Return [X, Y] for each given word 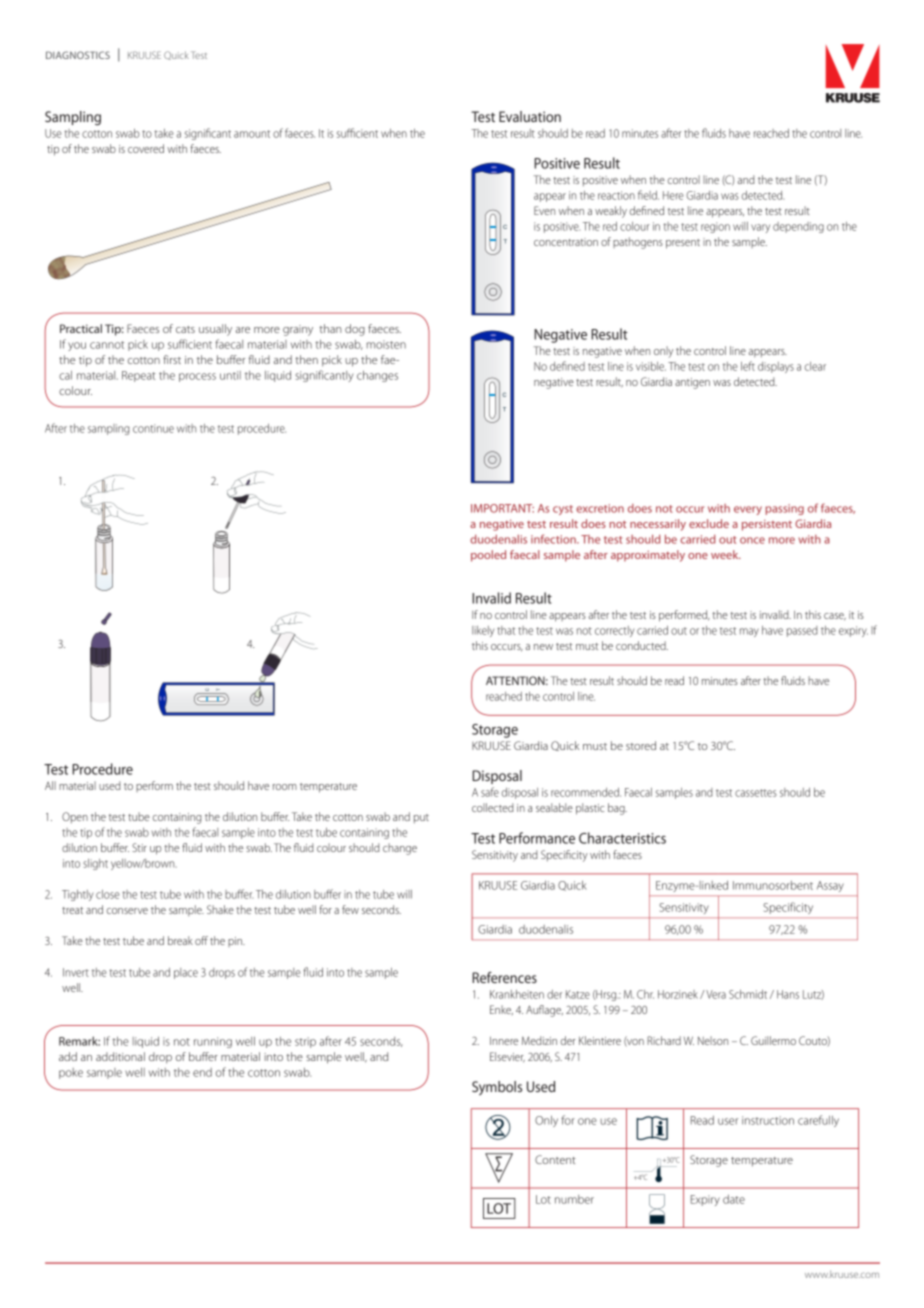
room [285, 787]
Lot [543, 1199]
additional [120, 1056]
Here [673, 195]
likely [483, 631]
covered [146, 148]
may [749, 632]
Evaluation [530, 116]
